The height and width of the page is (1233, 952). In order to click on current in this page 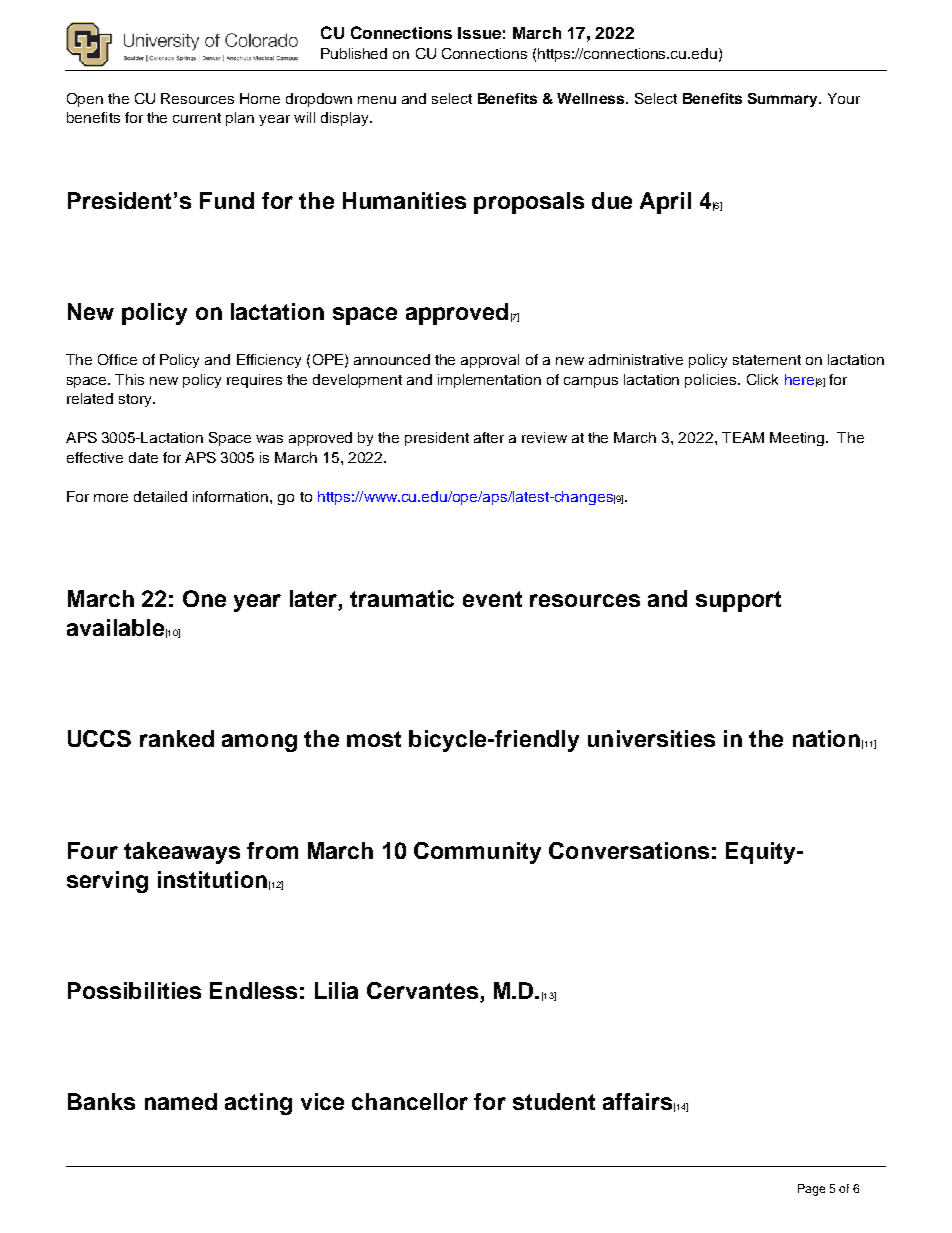, I will do `click(197, 118)`.
